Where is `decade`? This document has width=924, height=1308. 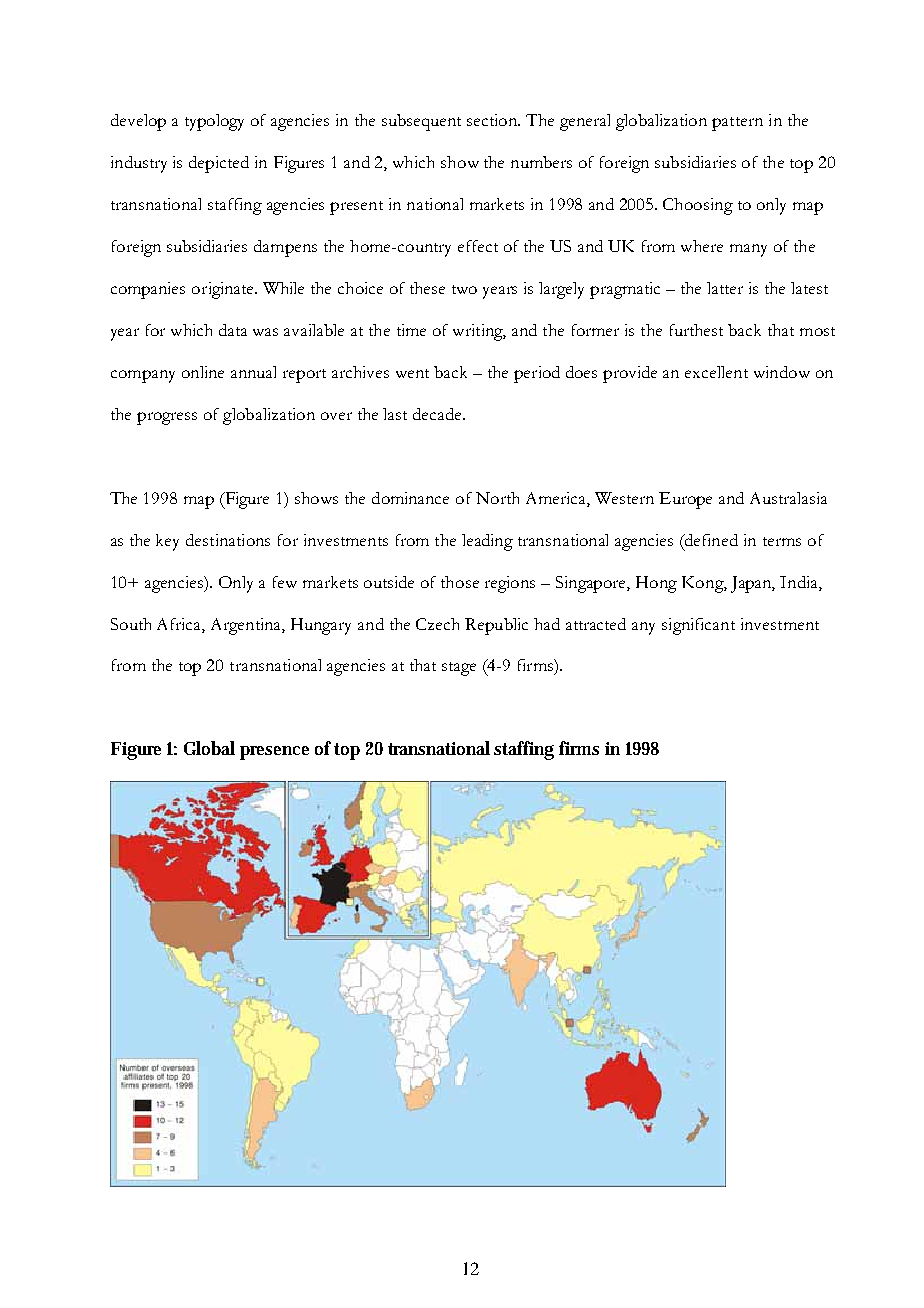
decade is located at coordinates (438, 414).
